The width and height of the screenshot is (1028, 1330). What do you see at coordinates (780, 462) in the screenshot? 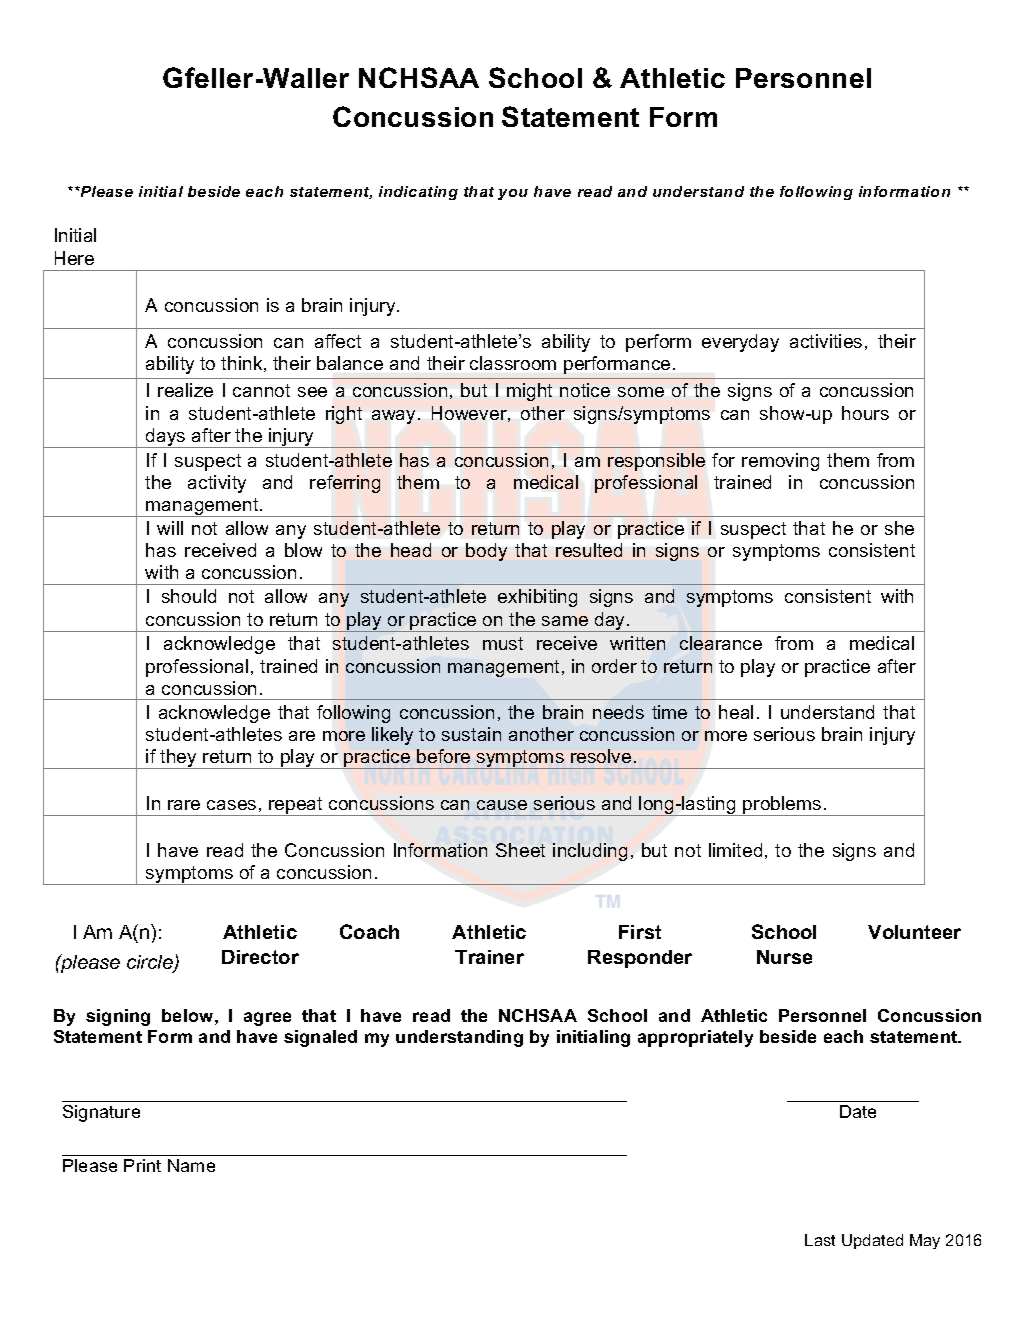
I see `removing` at bounding box center [780, 462].
